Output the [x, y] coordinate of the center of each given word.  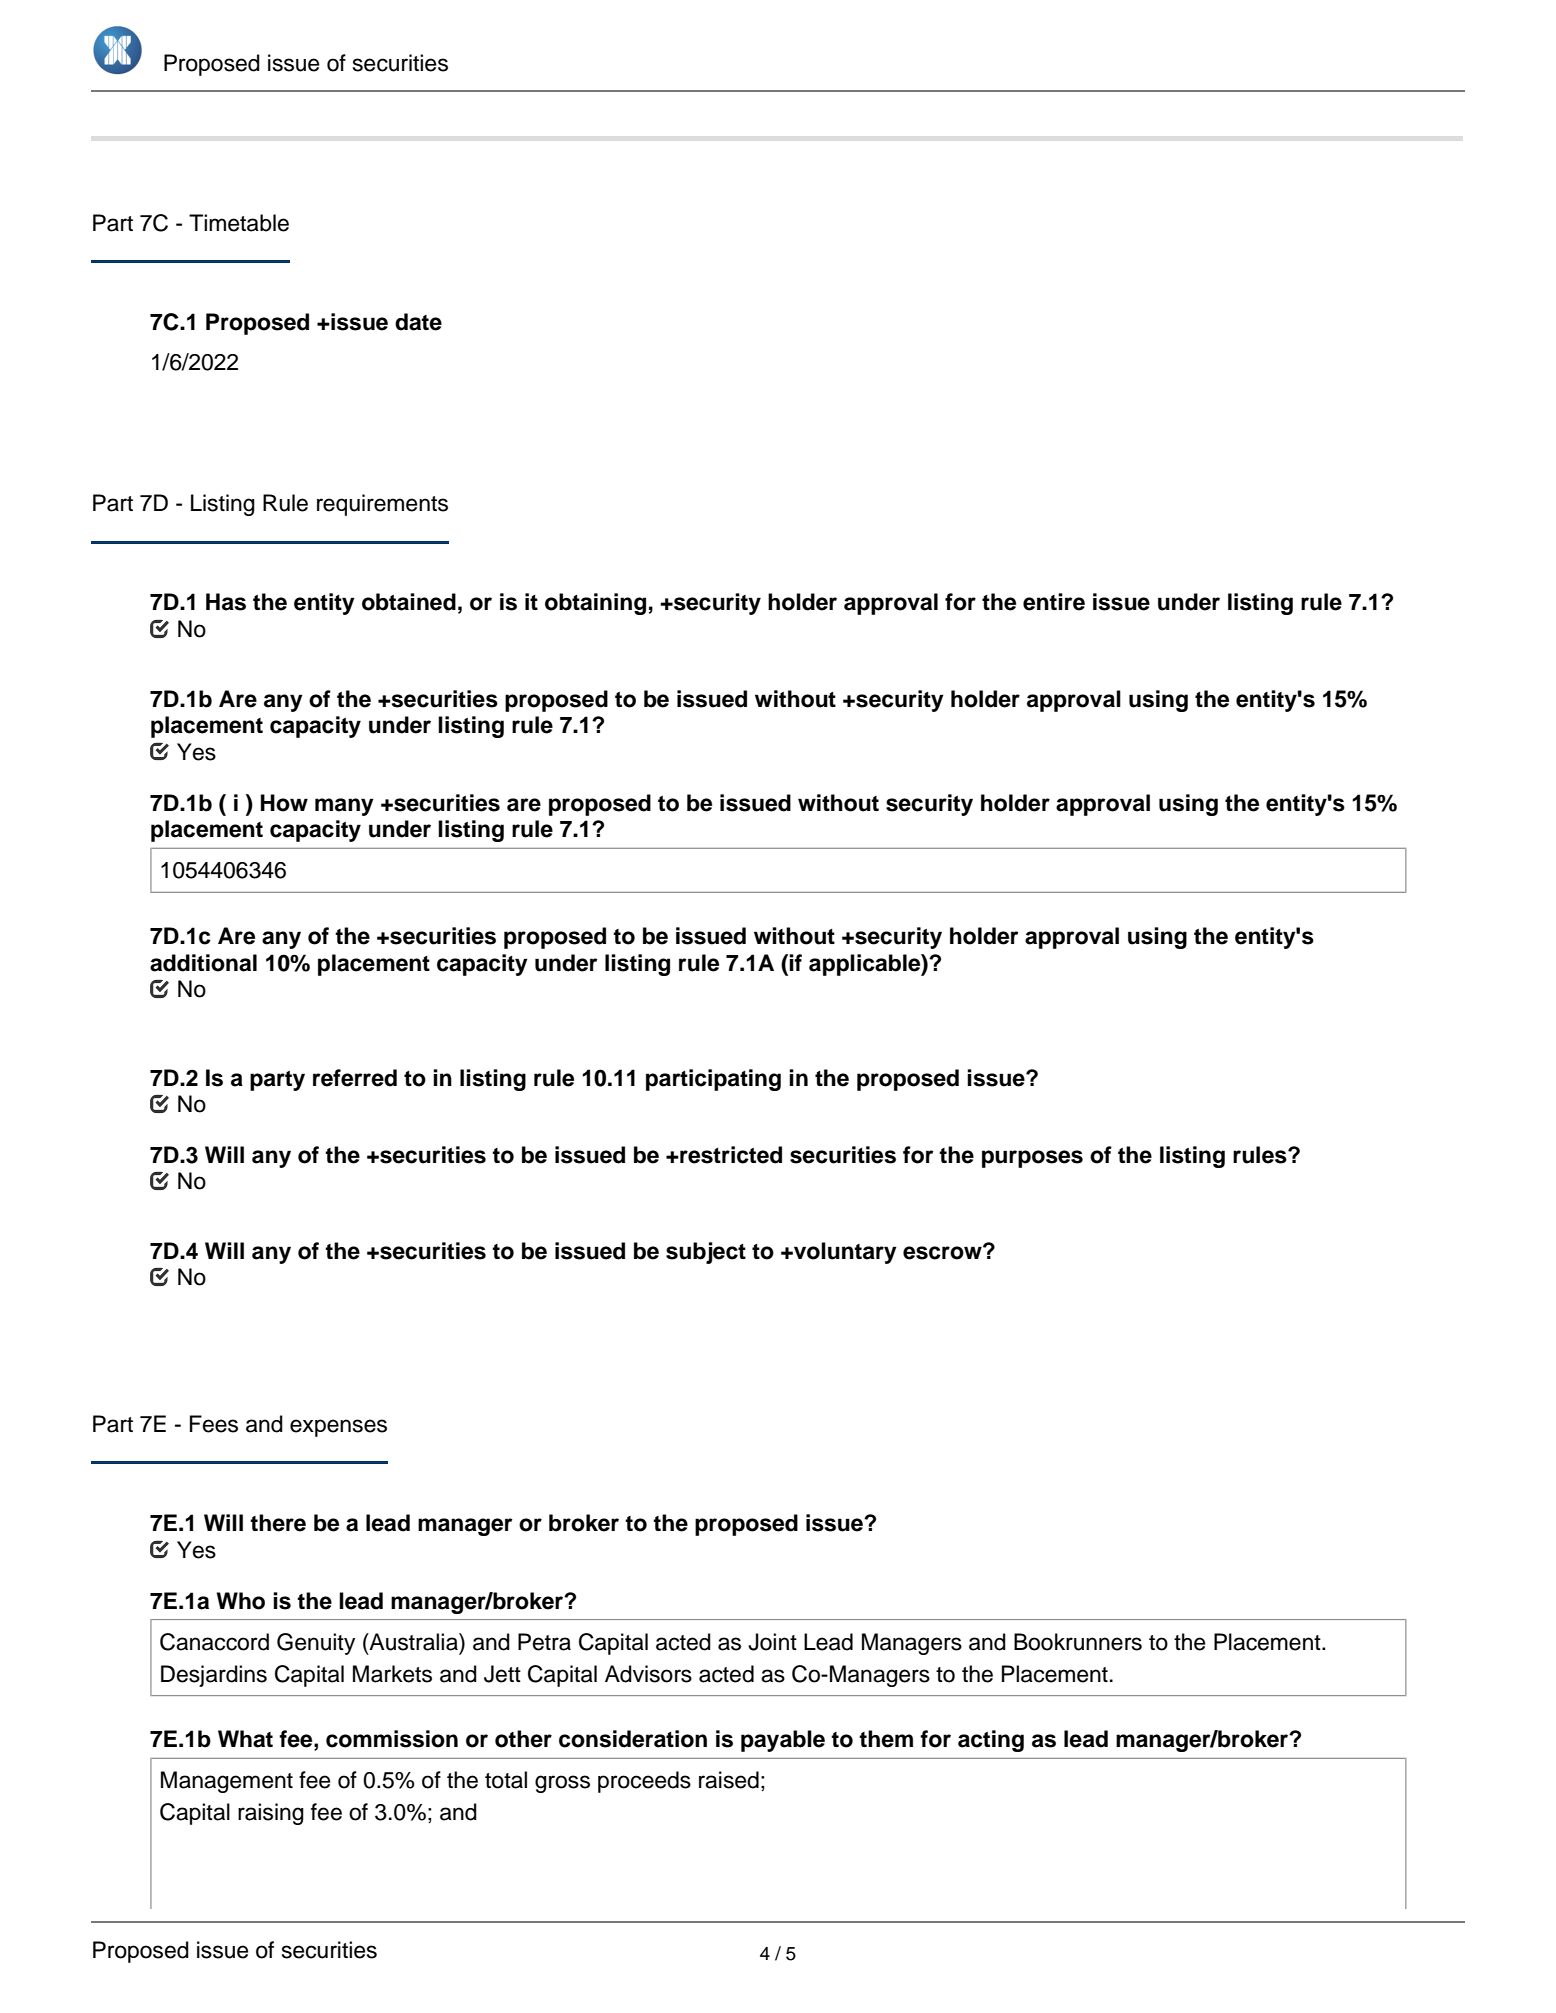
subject [706, 1253]
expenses [338, 1428]
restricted [730, 1155]
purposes [1032, 1159]
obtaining [595, 604]
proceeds [644, 1782]
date [418, 322]
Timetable [239, 223]
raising [271, 1814]
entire [1054, 602]
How [284, 803]
